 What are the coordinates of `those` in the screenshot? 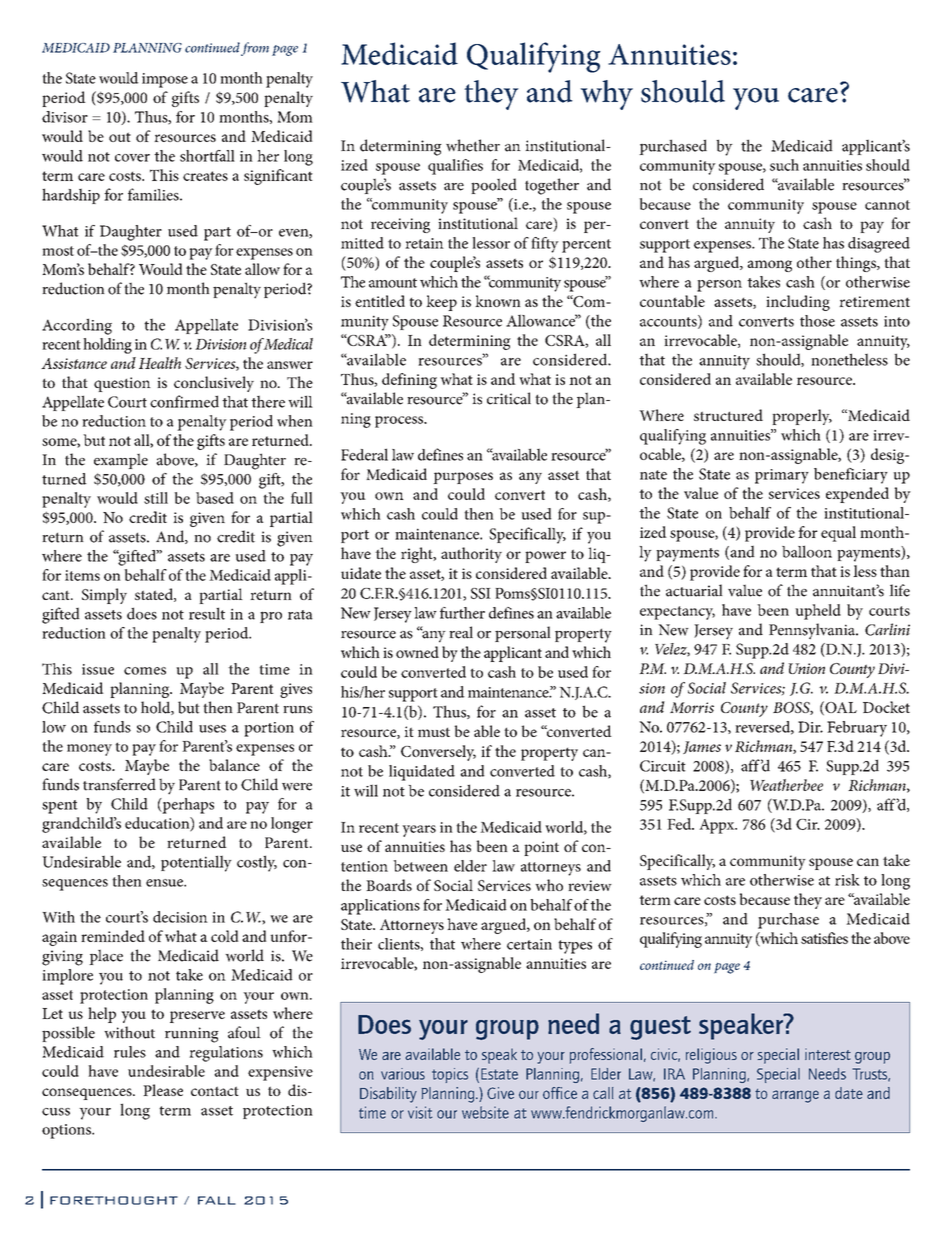 It's located at (817, 321).
